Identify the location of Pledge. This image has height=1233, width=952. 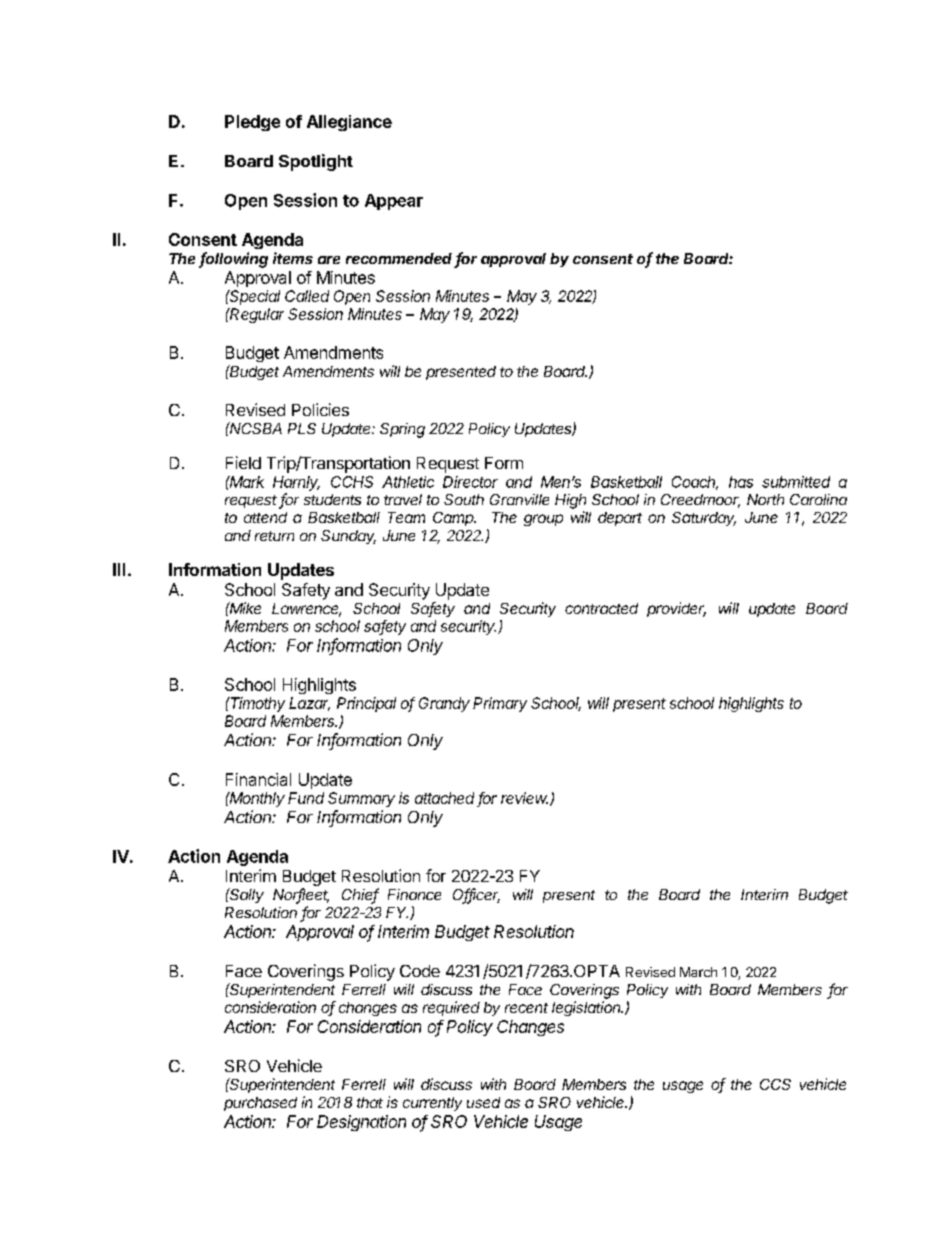
(252, 123).
